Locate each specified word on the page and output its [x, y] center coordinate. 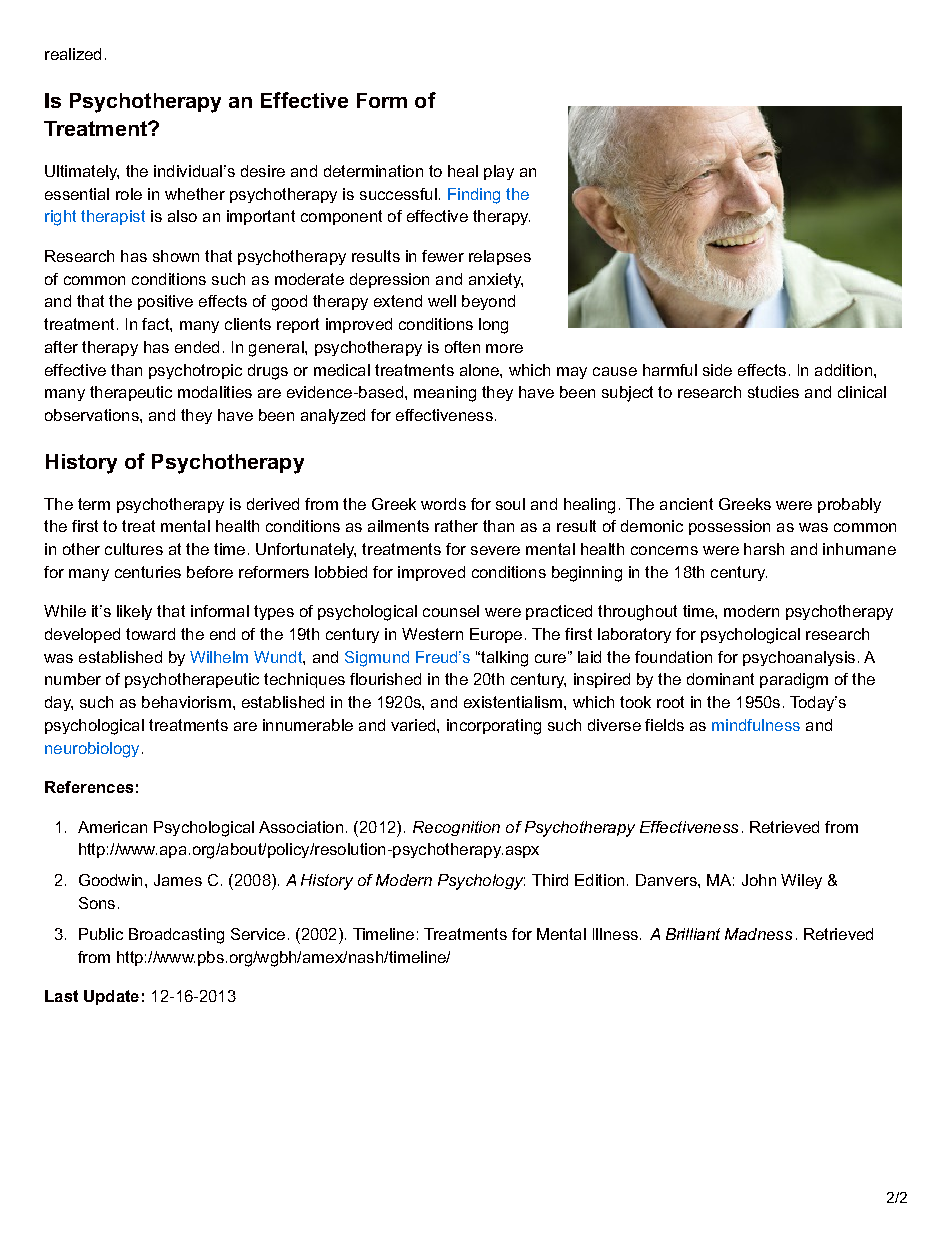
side [717, 370]
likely [134, 612]
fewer [443, 256]
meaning [445, 394]
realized [73, 54]
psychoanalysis [799, 658]
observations [93, 415]
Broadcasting [176, 936]
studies [773, 392]
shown [176, 256]
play [499, 172]
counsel [451, 611]
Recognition [456, 828]
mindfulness [756, 725]
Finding [474, 196]
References [89, 787]
